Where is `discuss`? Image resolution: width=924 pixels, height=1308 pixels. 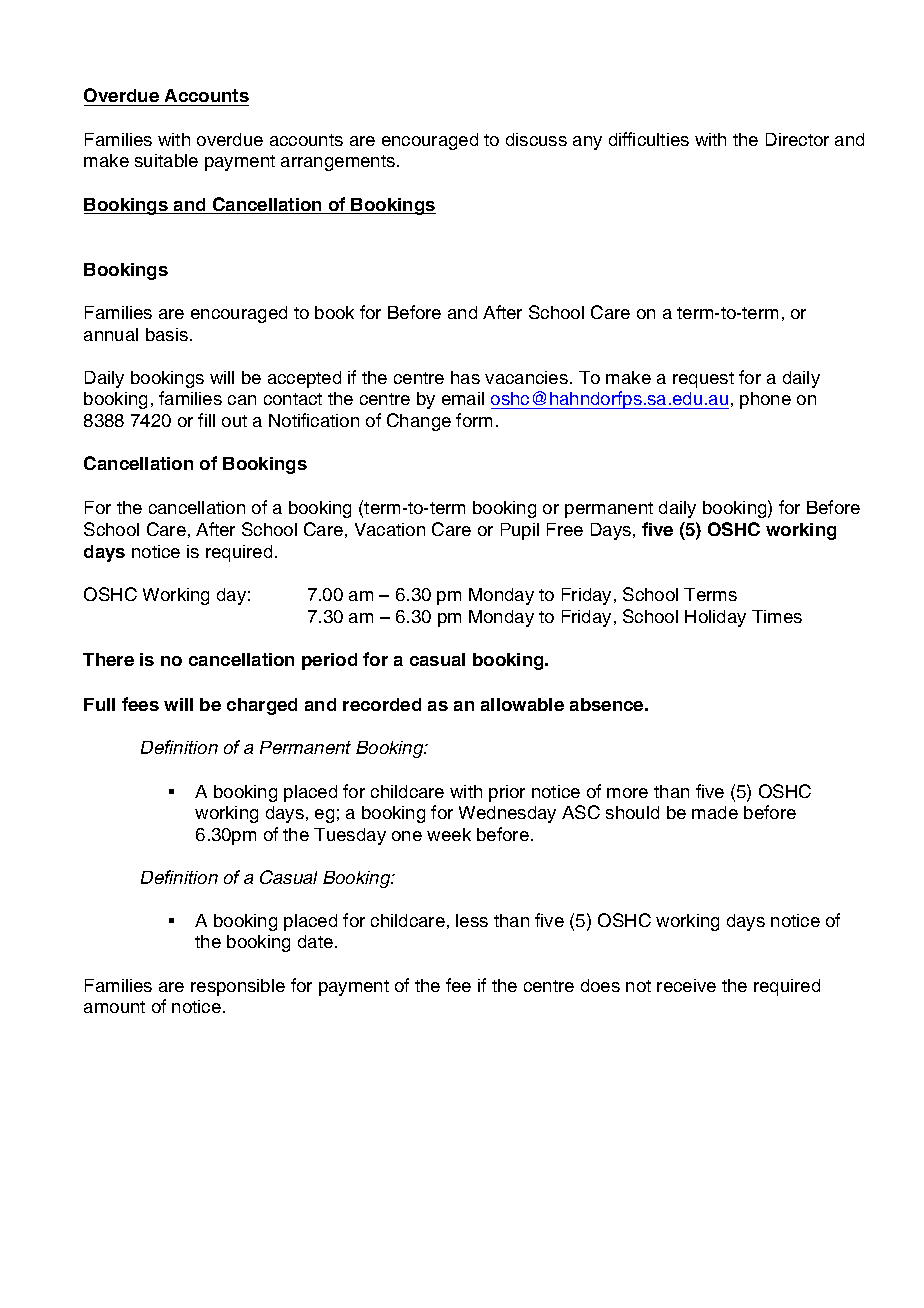 discuss is located at coordinates (536, 139).
